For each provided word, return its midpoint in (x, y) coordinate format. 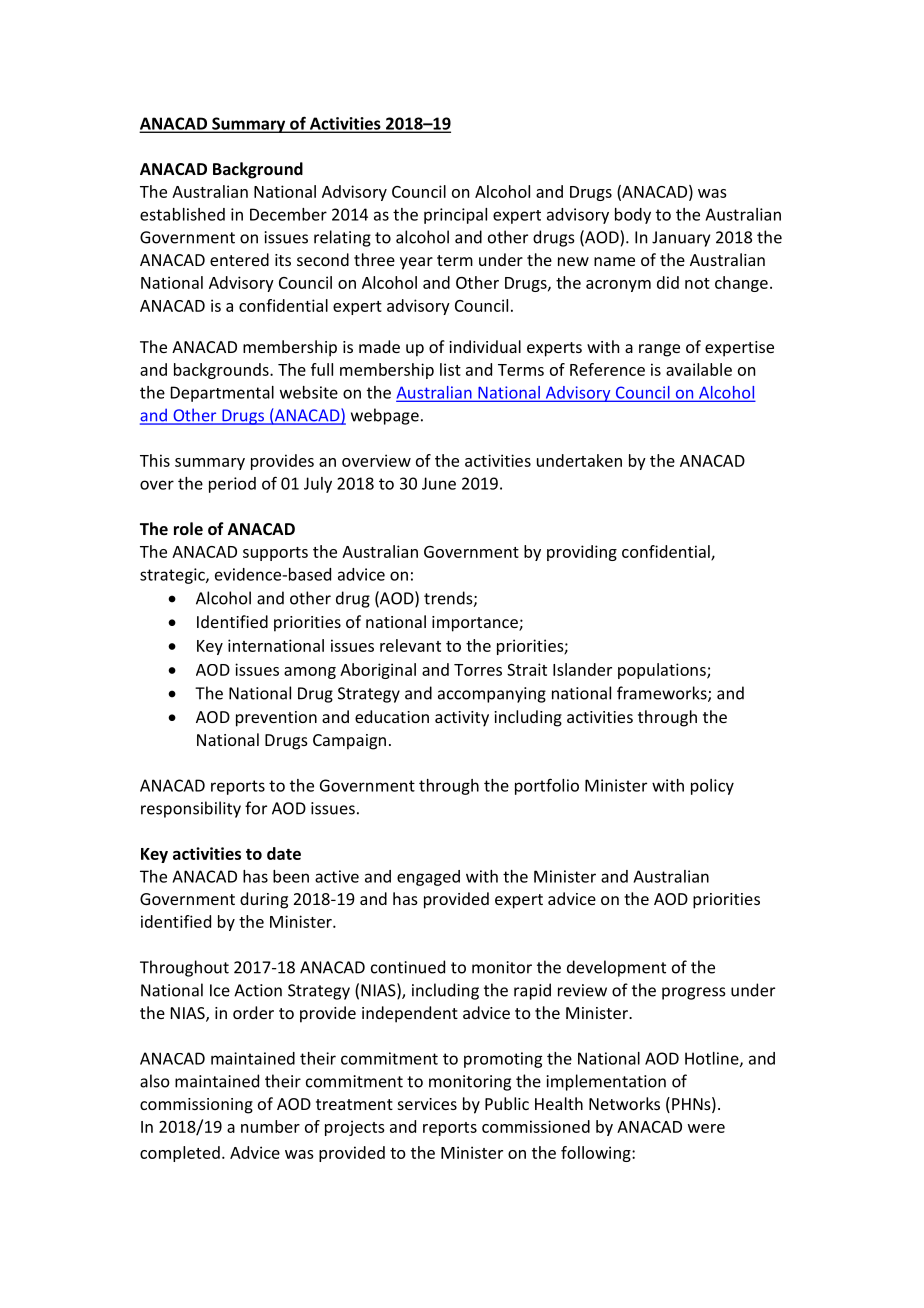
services (427, 1104)
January (681, 239)
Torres (478, 670)
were (706, 1128)
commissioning (196, 1106)
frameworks (663, 694)
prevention (276, 719)
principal (455, 216)
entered (239, 259)
